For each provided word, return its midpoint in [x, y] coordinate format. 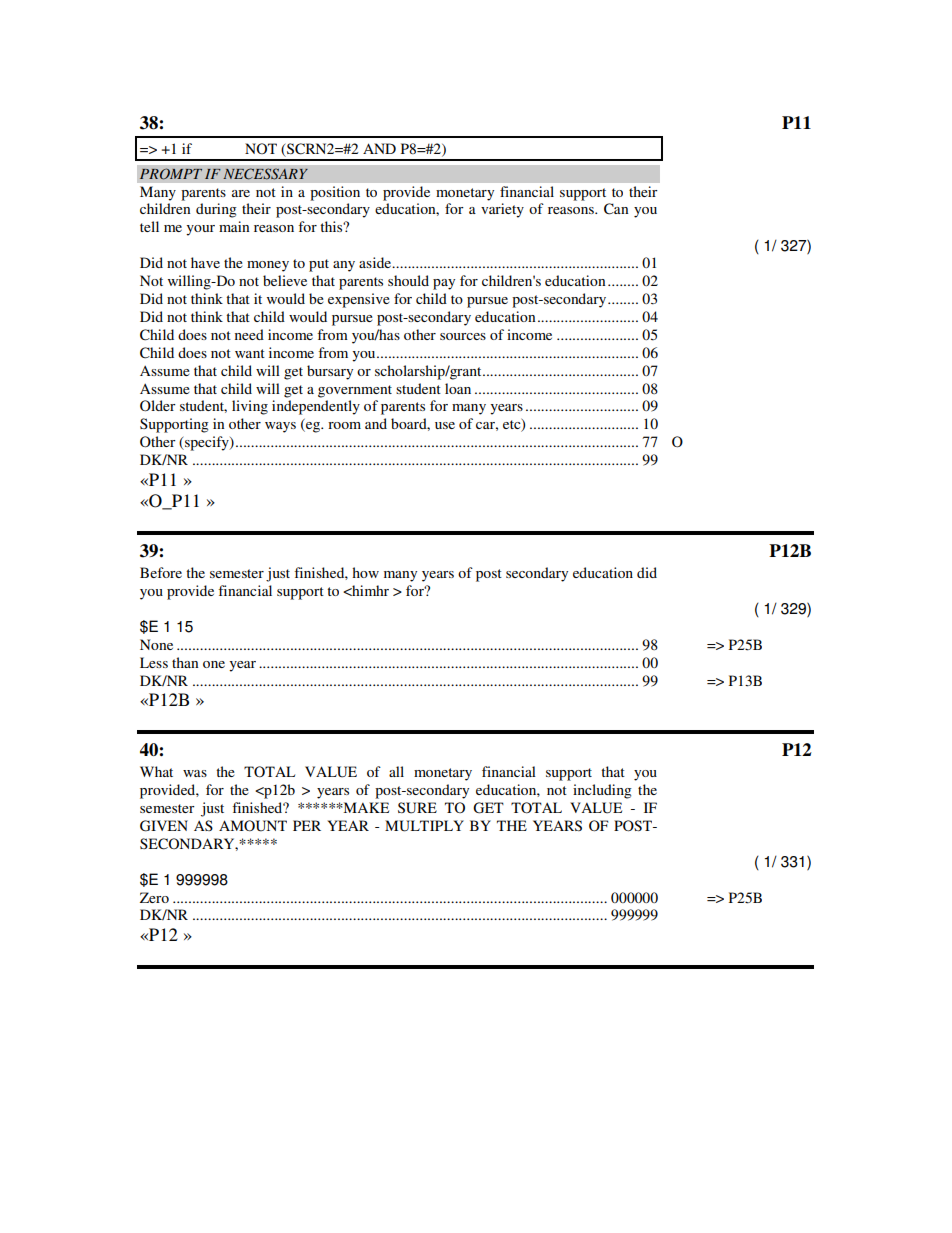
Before [161, 572]
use [445, 425]
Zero [154, 897]
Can [616, 209]
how [365, 572]
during [216, 210]
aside [376, 262]
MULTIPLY [424, 826]
